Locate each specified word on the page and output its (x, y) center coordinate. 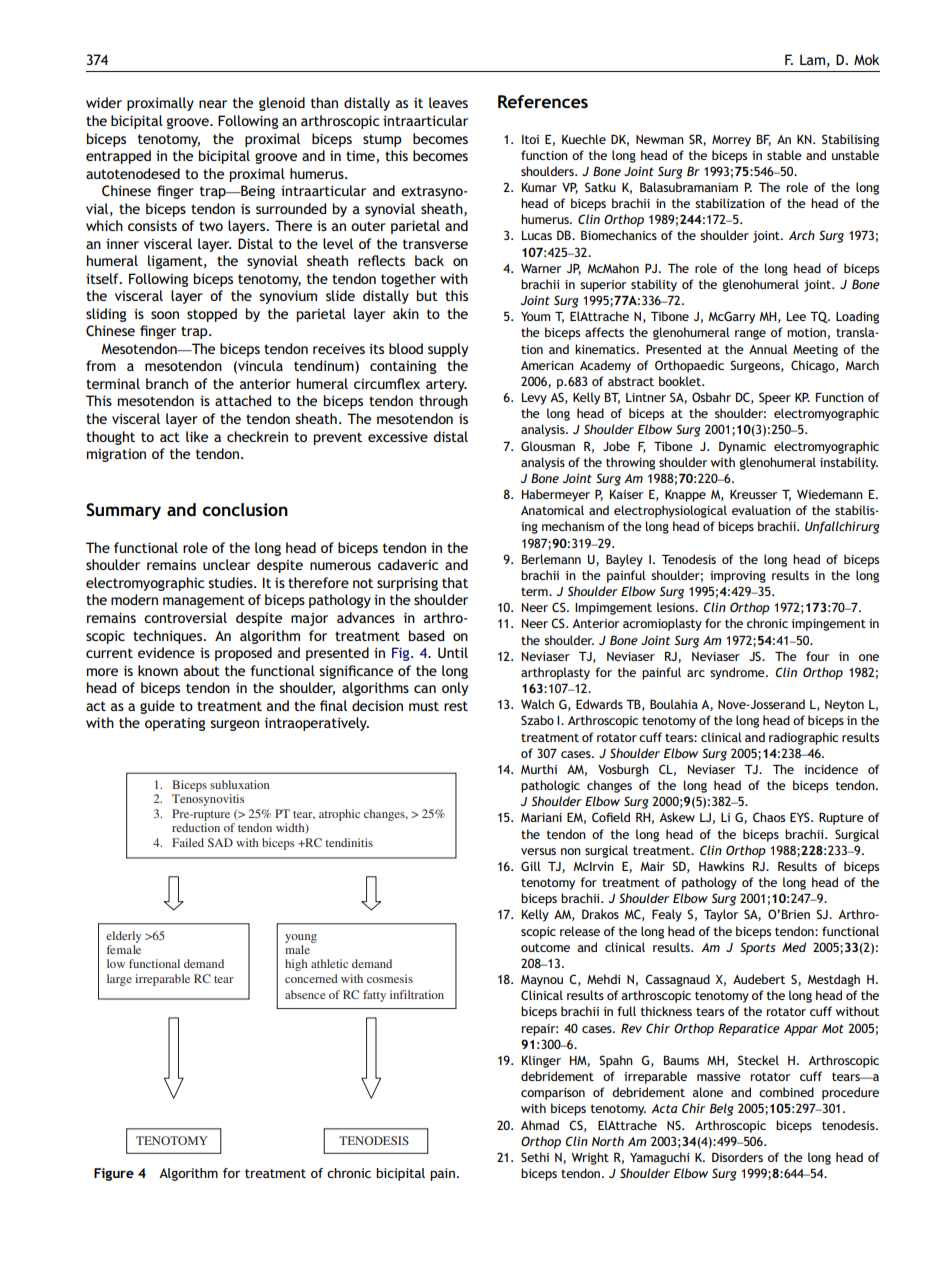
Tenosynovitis (208, 800)
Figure (114, 1174)
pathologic (550, 786)
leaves (448, 102)
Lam (812, 59)
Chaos (769, 817)
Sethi (535, 1157)
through (443, 402)
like (197, 436)
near (213, 104)
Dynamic (742, 447)
